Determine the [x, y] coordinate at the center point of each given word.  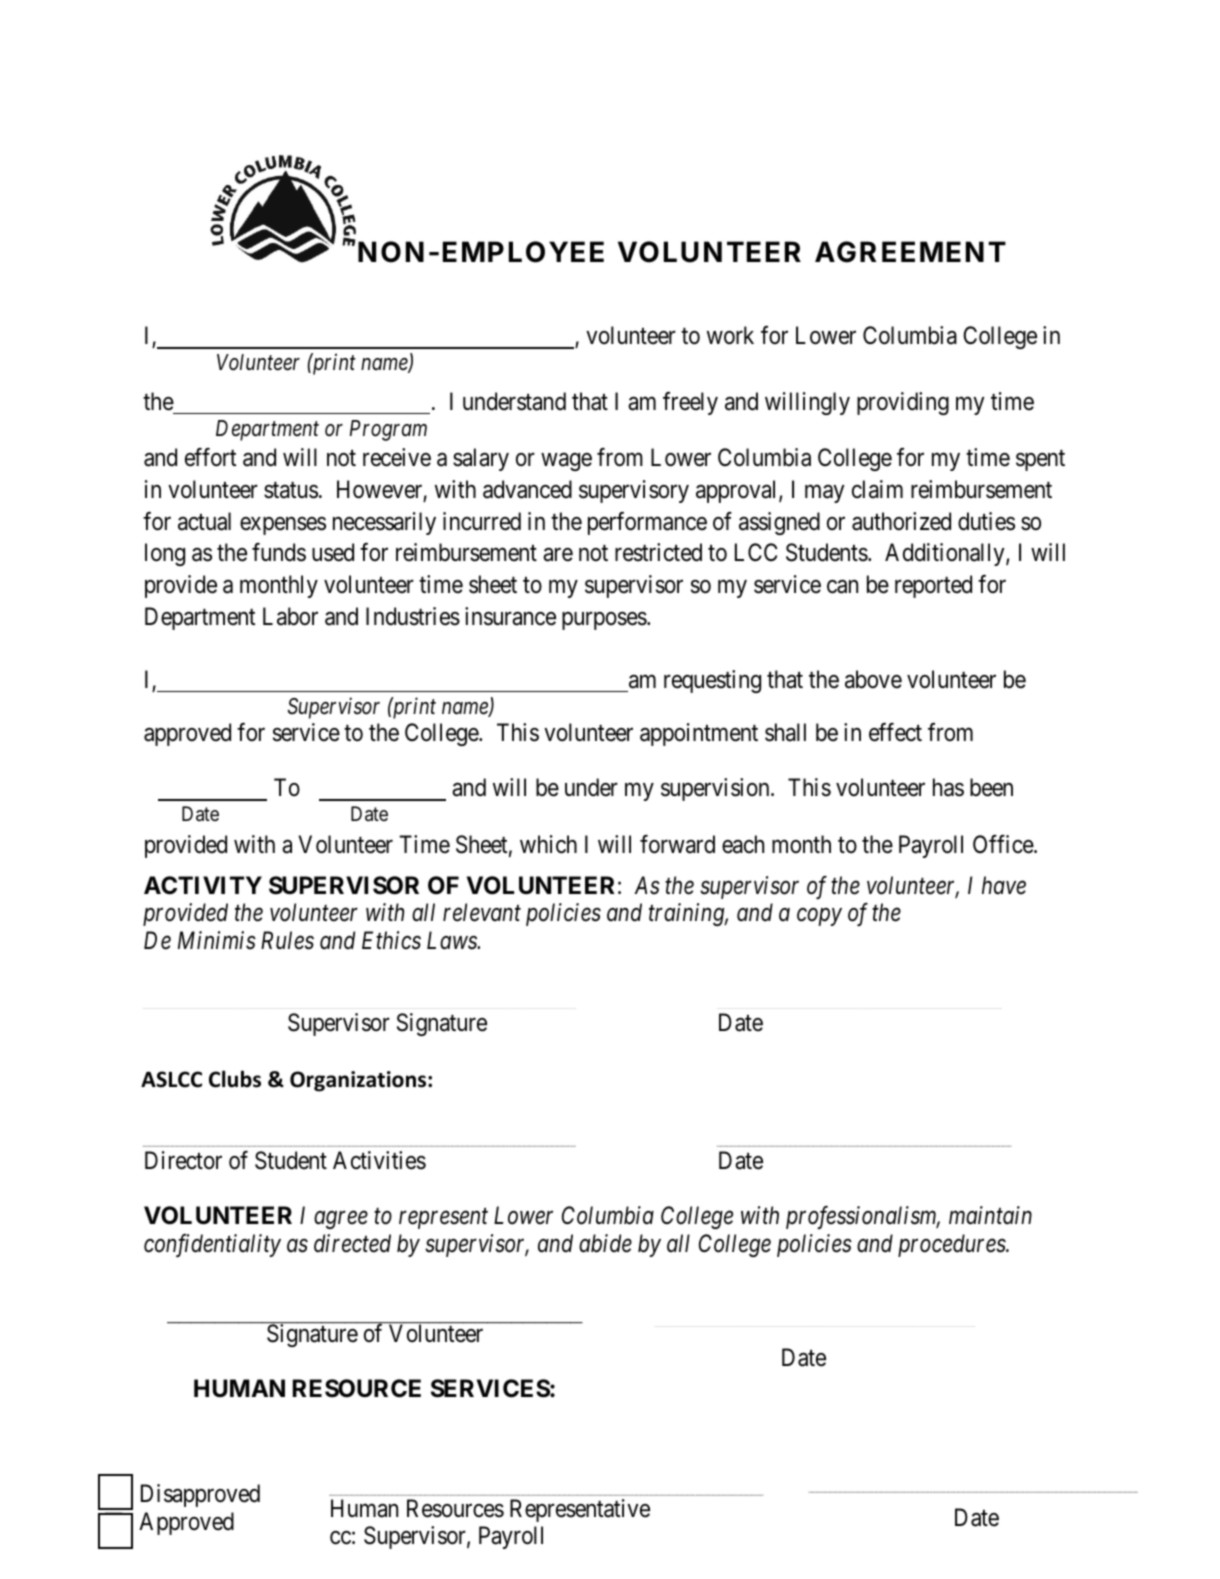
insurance [510, 616]
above [873, 679]
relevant [482, 912]
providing [903, 403]
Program [388, 430]
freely [690, 403]
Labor [290, 616]
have [1004, 885]
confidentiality [212, 1245]
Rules [287, 940]
